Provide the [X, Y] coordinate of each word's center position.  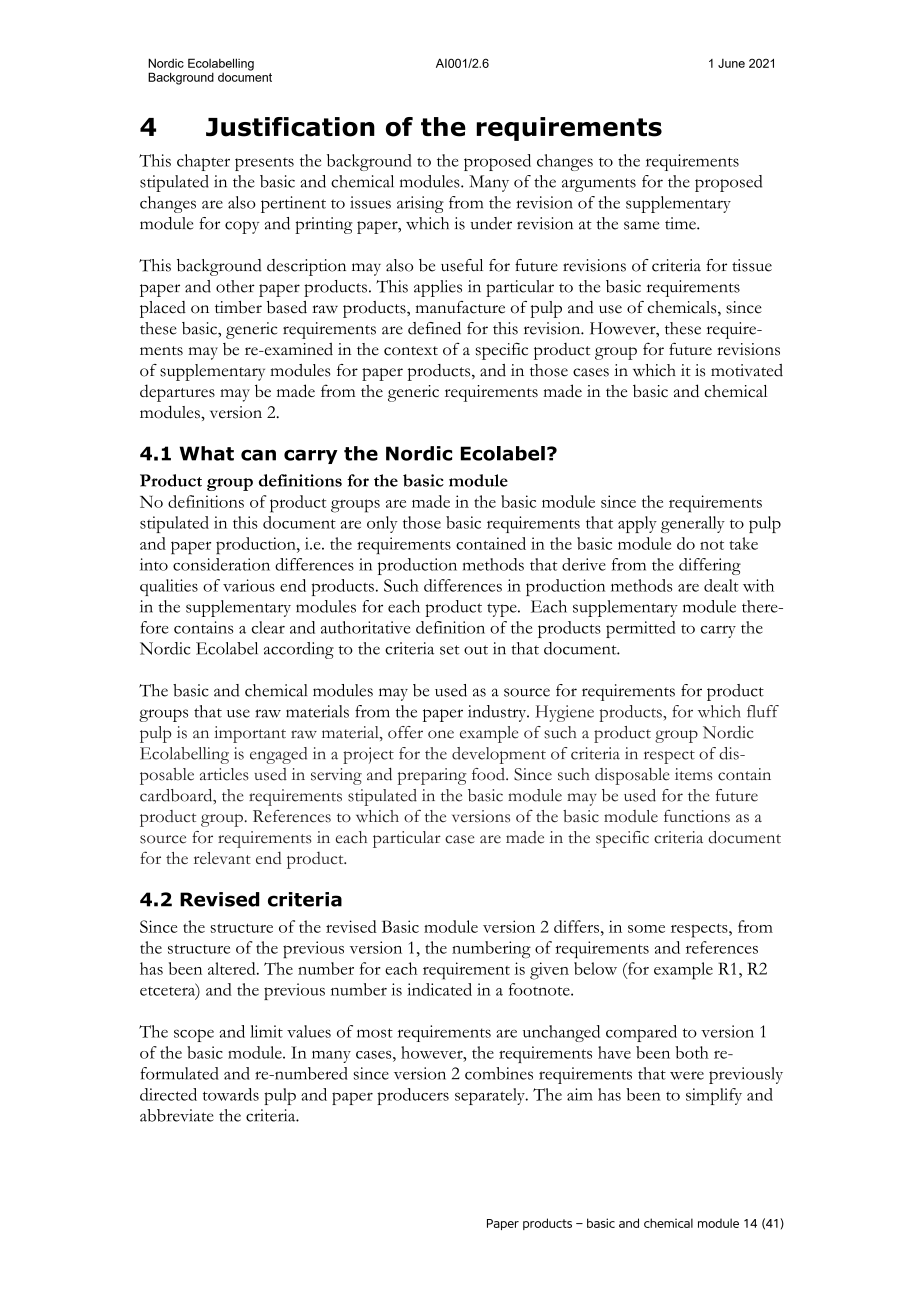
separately [491, 1096]
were [687, 1075]
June [731, 63]
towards [231, 1094]
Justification [290, 127]
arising [420, 204]
